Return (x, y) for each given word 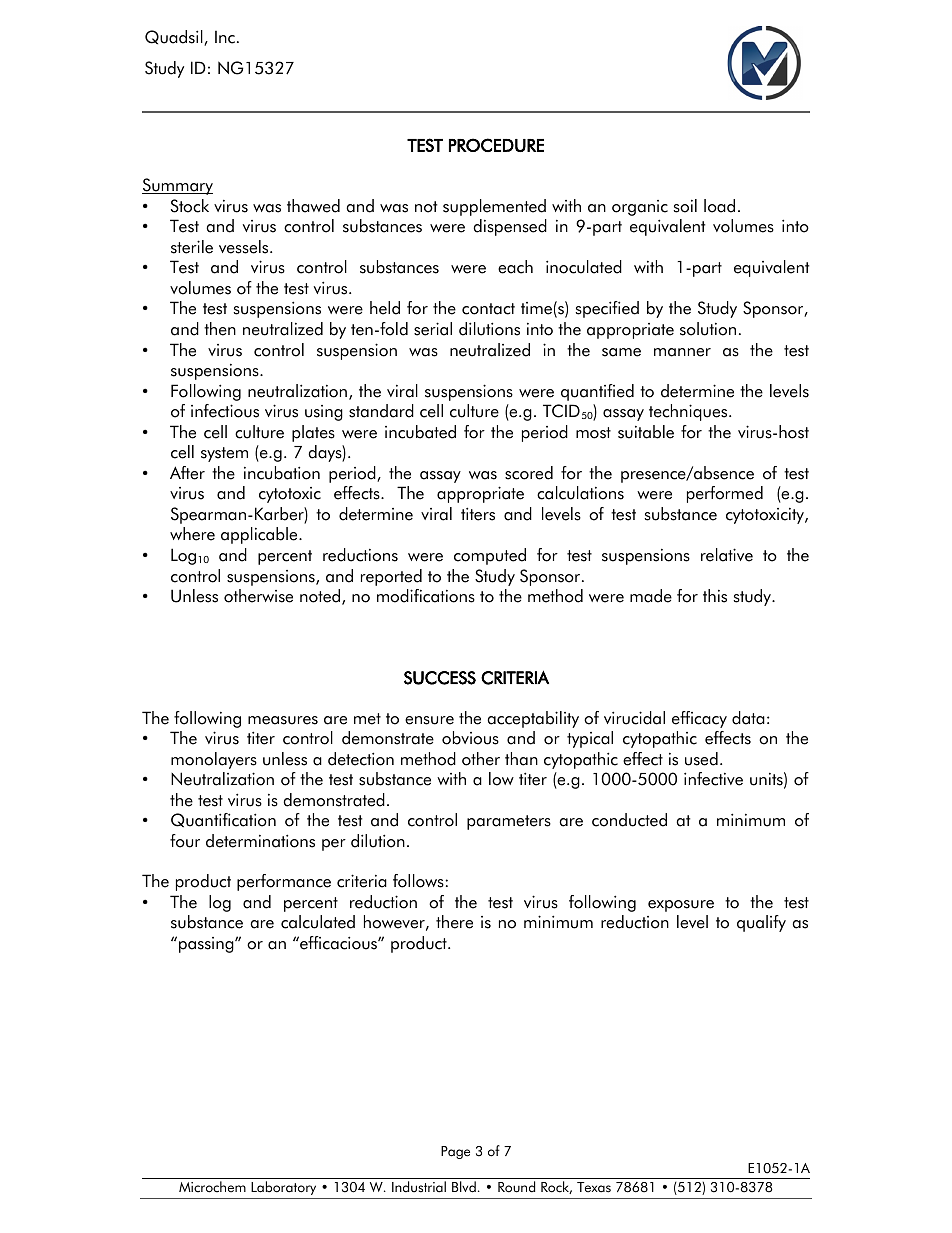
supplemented (494, 207)
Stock (190, 206)
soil (685, 206)
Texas (594, 1187)
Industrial (419, 1187)
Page (455, 1152)
